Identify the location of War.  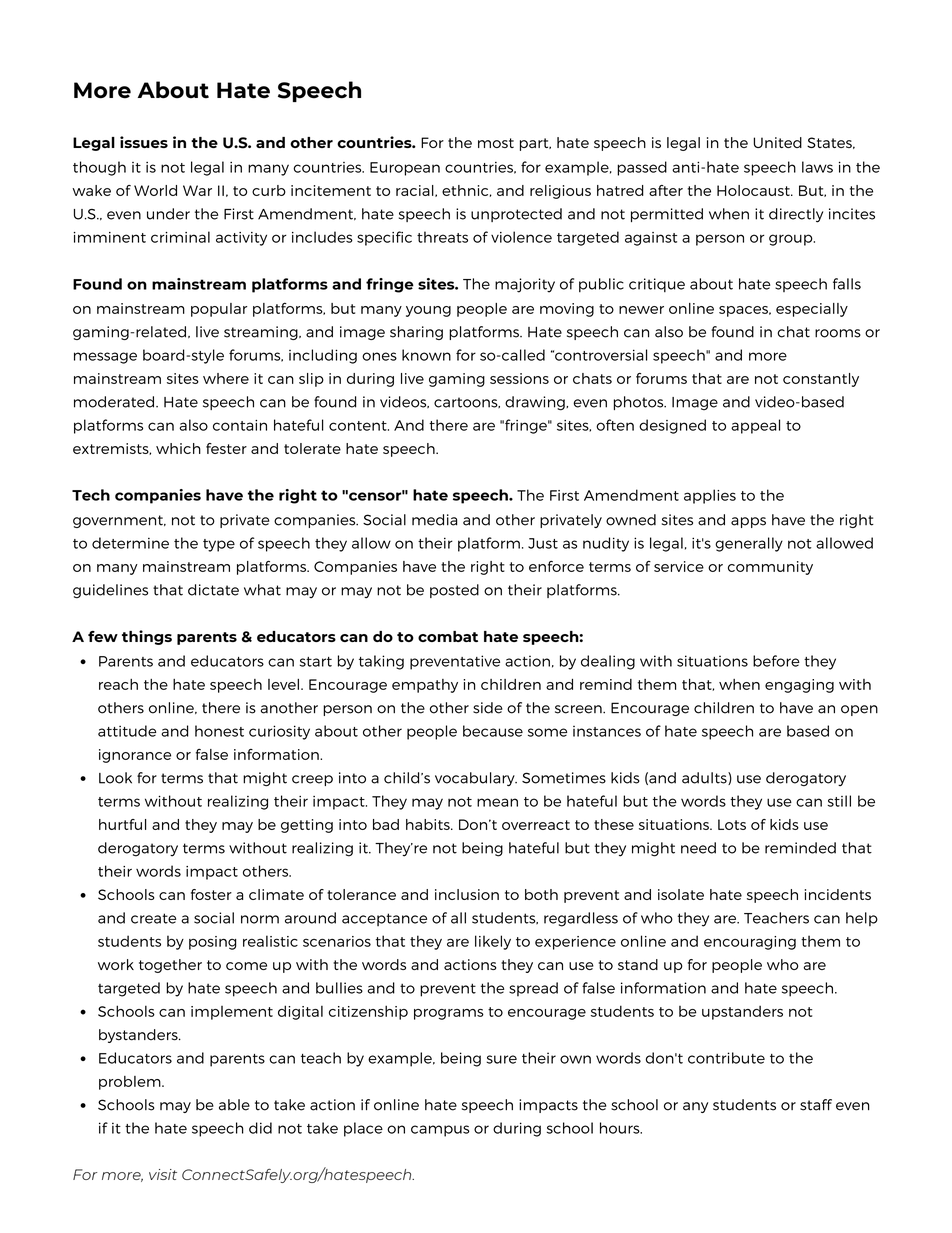
(197, 190).
